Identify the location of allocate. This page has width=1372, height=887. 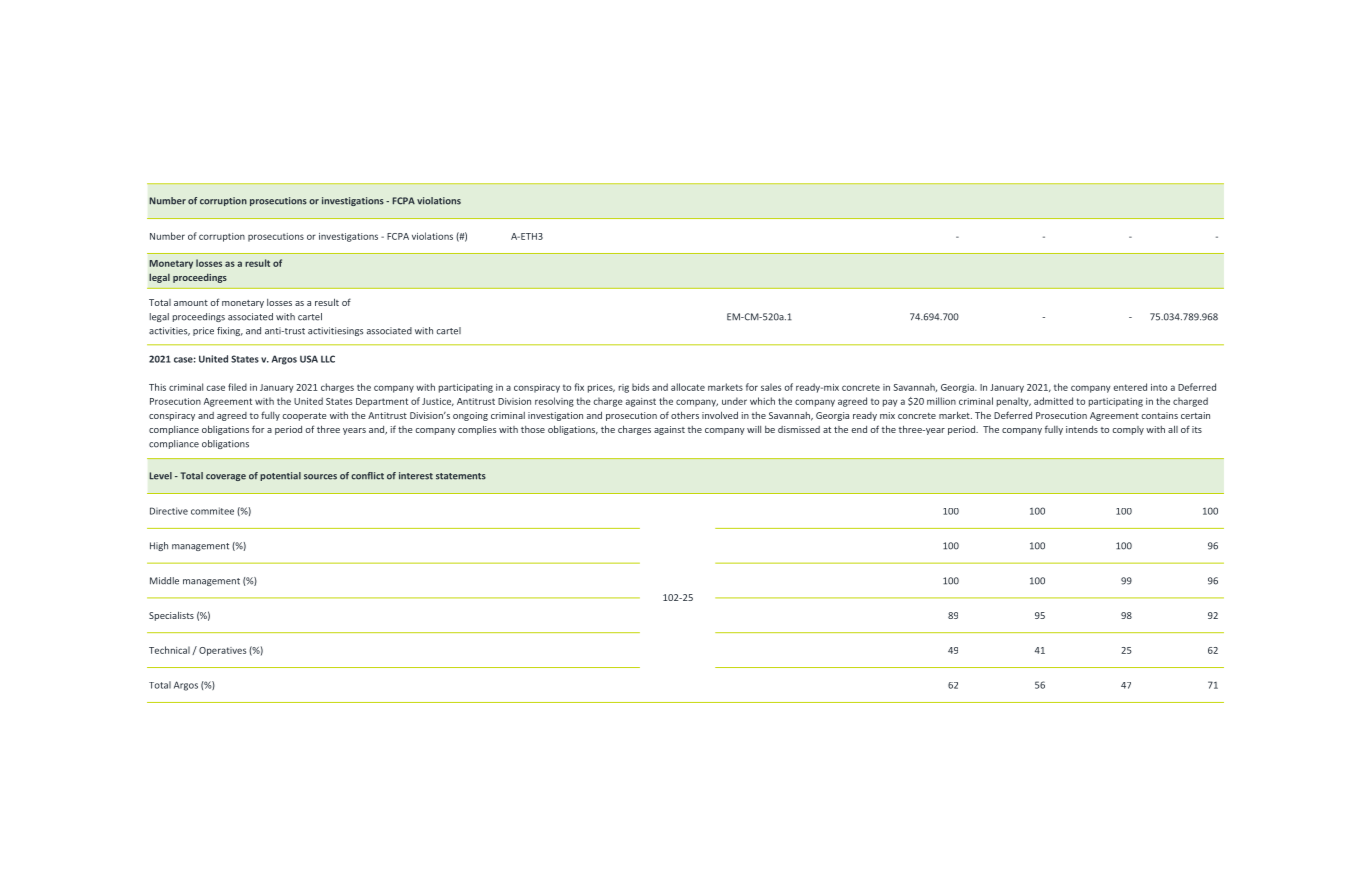
(688, 387).
